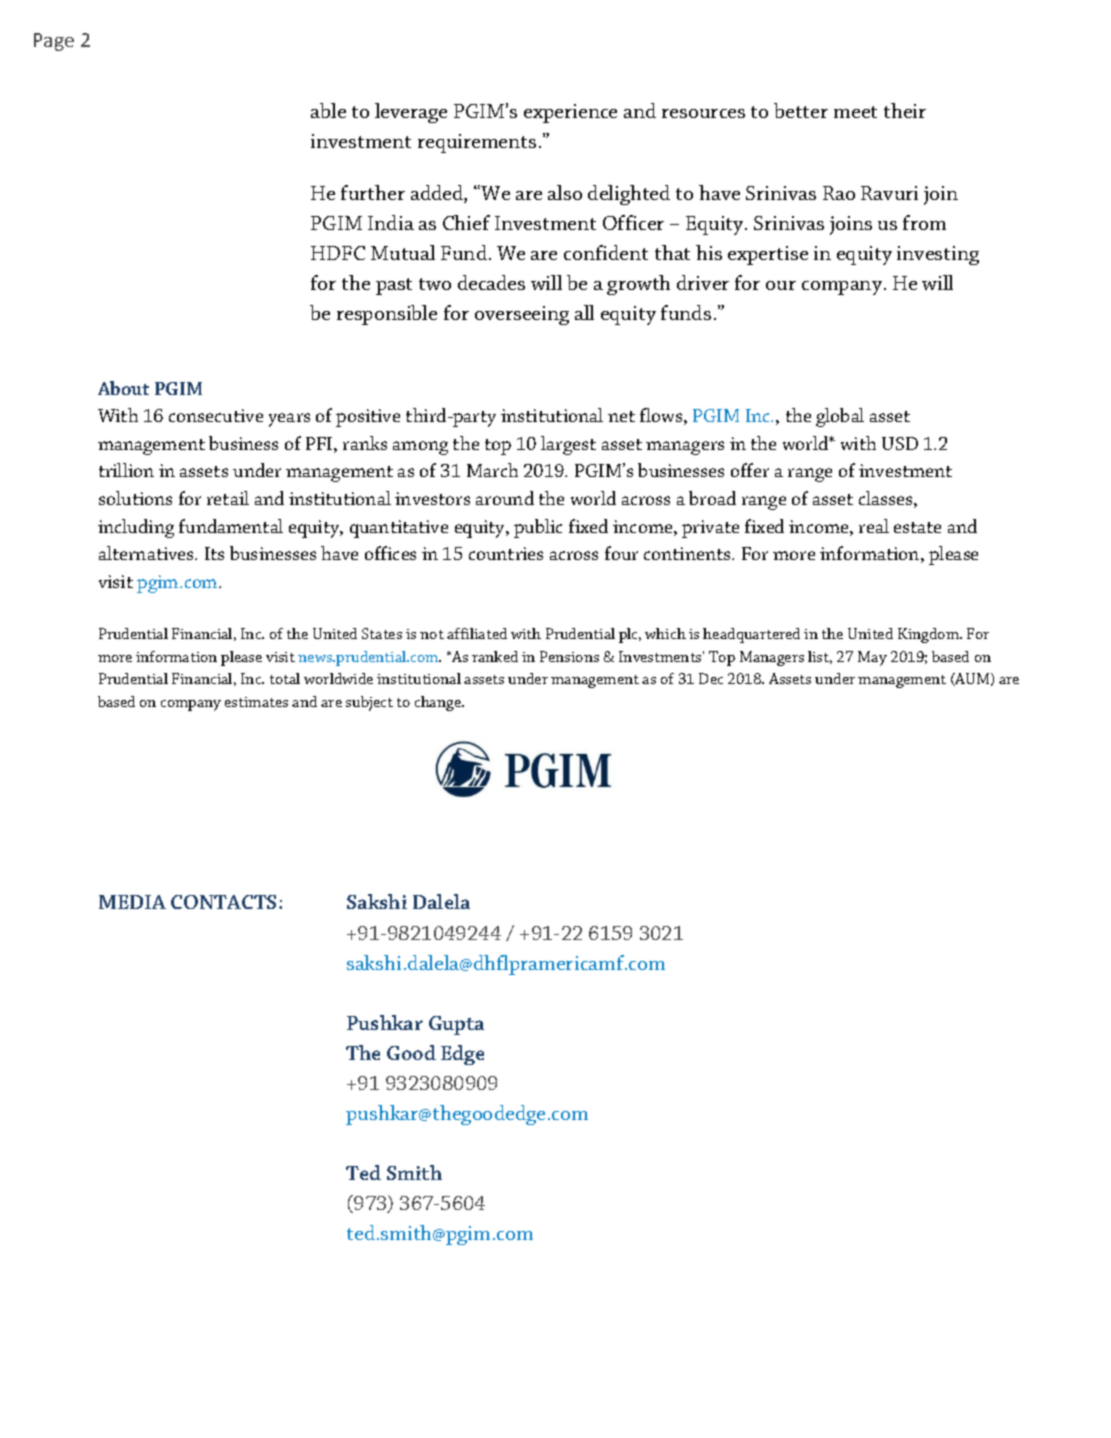  What do you see at coordinates (132, 902) in the document?
I see `MEDIA` at bounding box center [132, 902].
